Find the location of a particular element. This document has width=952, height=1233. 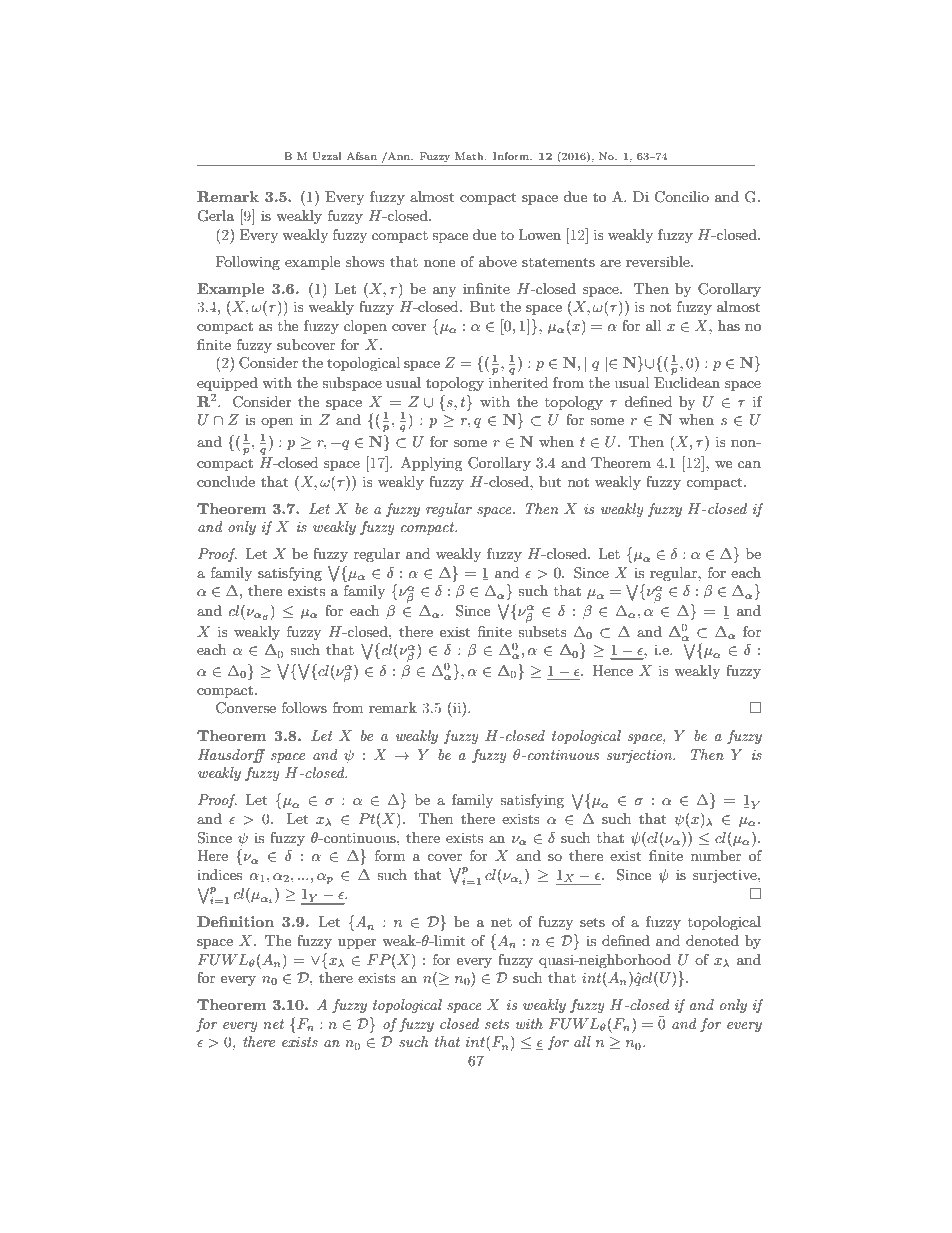

Following is located at coordinates (248, 263).
